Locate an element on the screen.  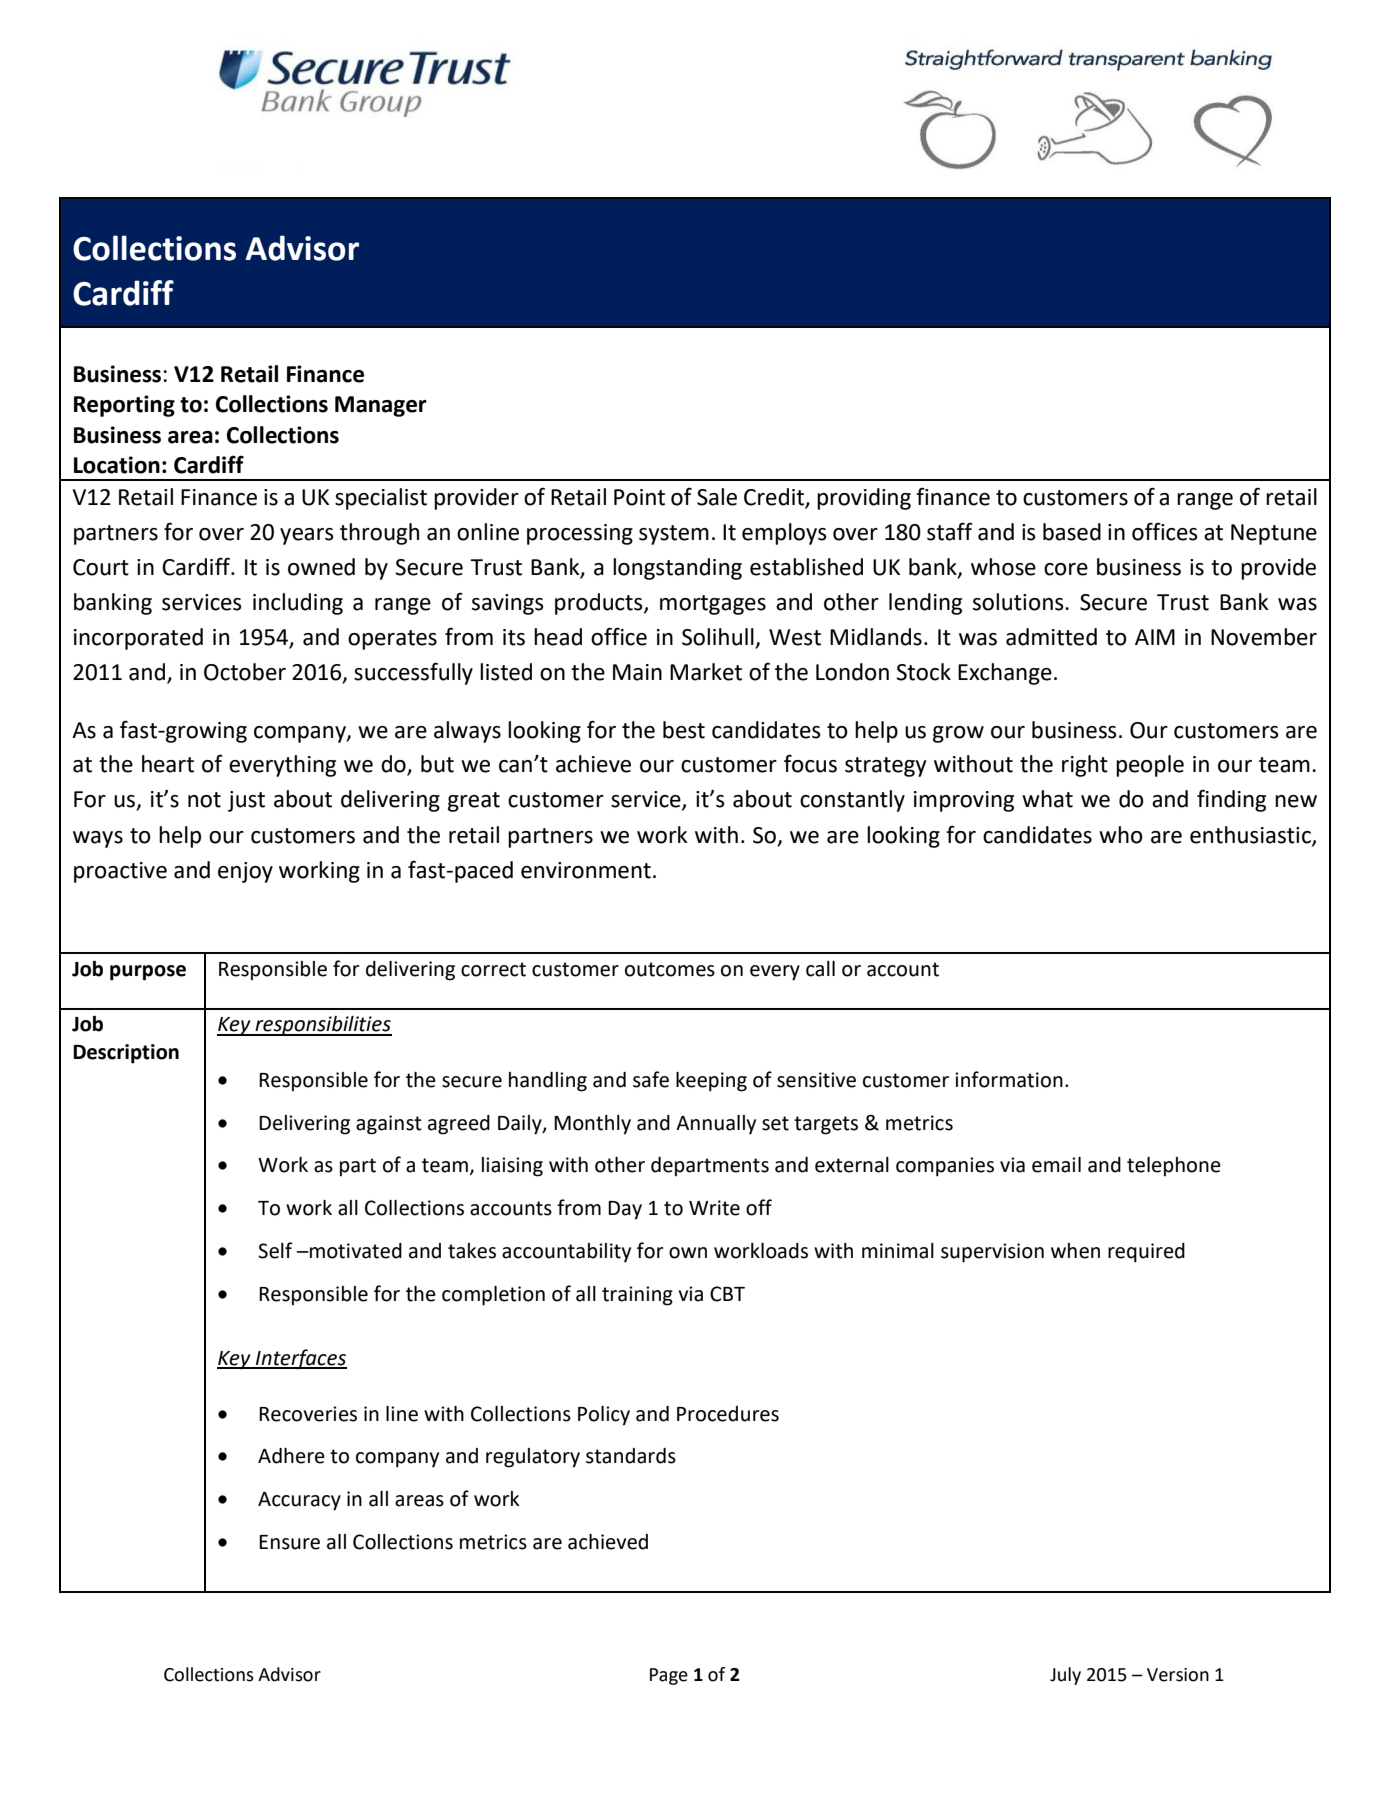
October is located at coordinates (245, 672).
